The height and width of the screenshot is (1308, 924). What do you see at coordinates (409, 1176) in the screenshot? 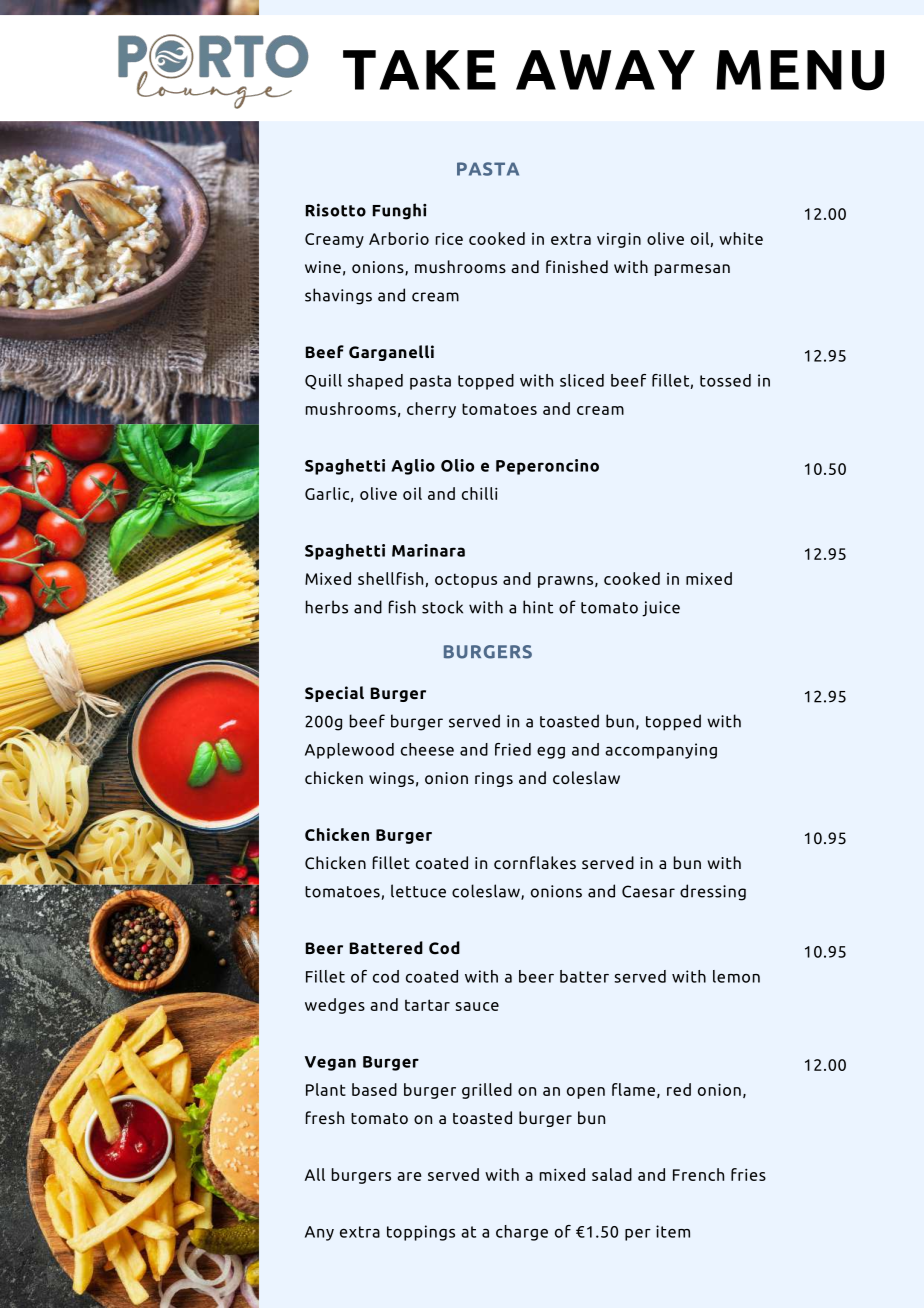
I see `are` at bounding box center [409, 1176].
